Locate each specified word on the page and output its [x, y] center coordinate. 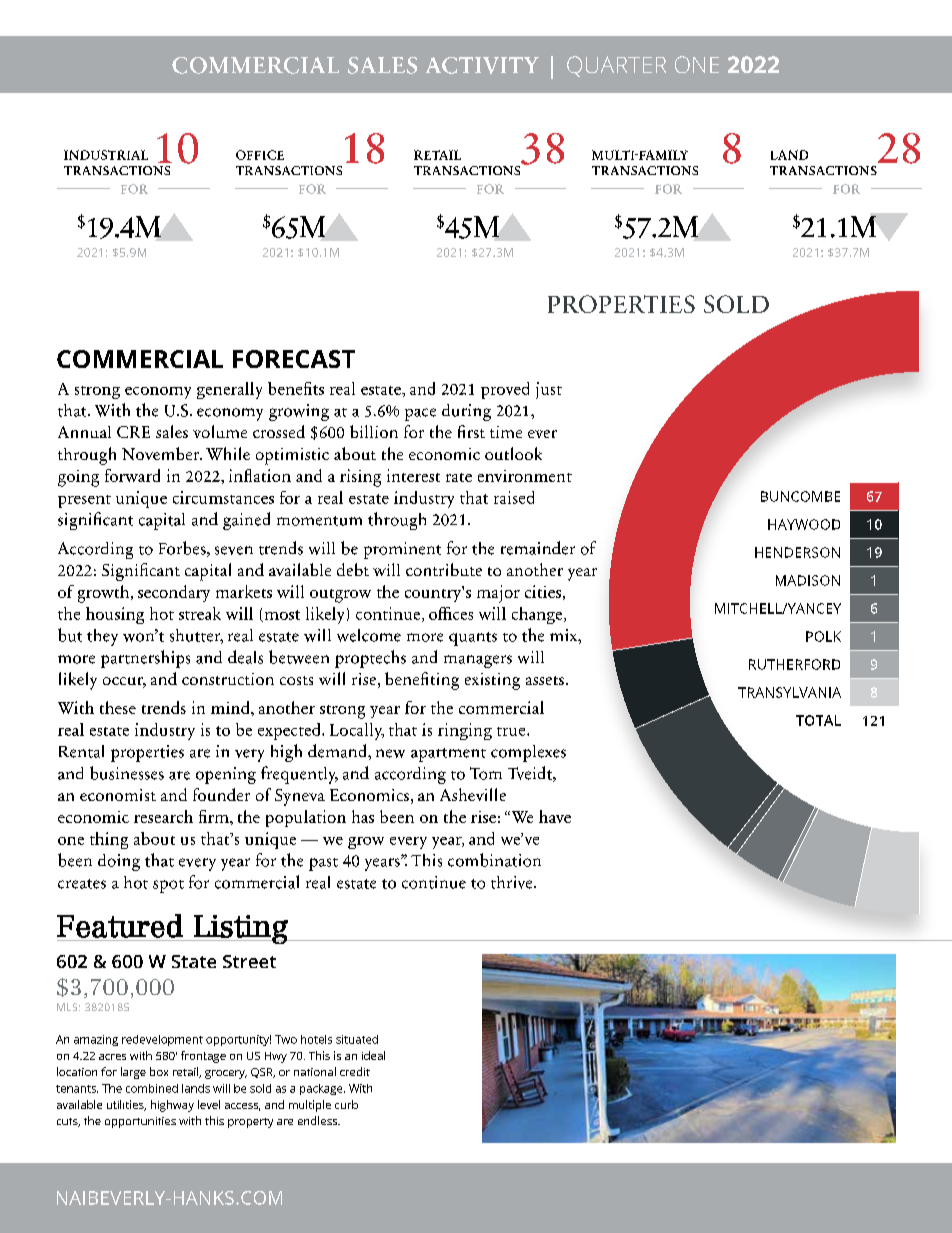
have [555, 816]
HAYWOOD [804, 524]
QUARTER [616, 66]
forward [132, 475]
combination [494, 860]
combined [152, 1088]
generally [229, 390]
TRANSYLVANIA [789, 692]
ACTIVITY [482, 65]
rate [459, 477]
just [549, 390]
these [118, 707]
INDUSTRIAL [106, 155]
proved [505, 390]
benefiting [422, 681]
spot [168, 886]
